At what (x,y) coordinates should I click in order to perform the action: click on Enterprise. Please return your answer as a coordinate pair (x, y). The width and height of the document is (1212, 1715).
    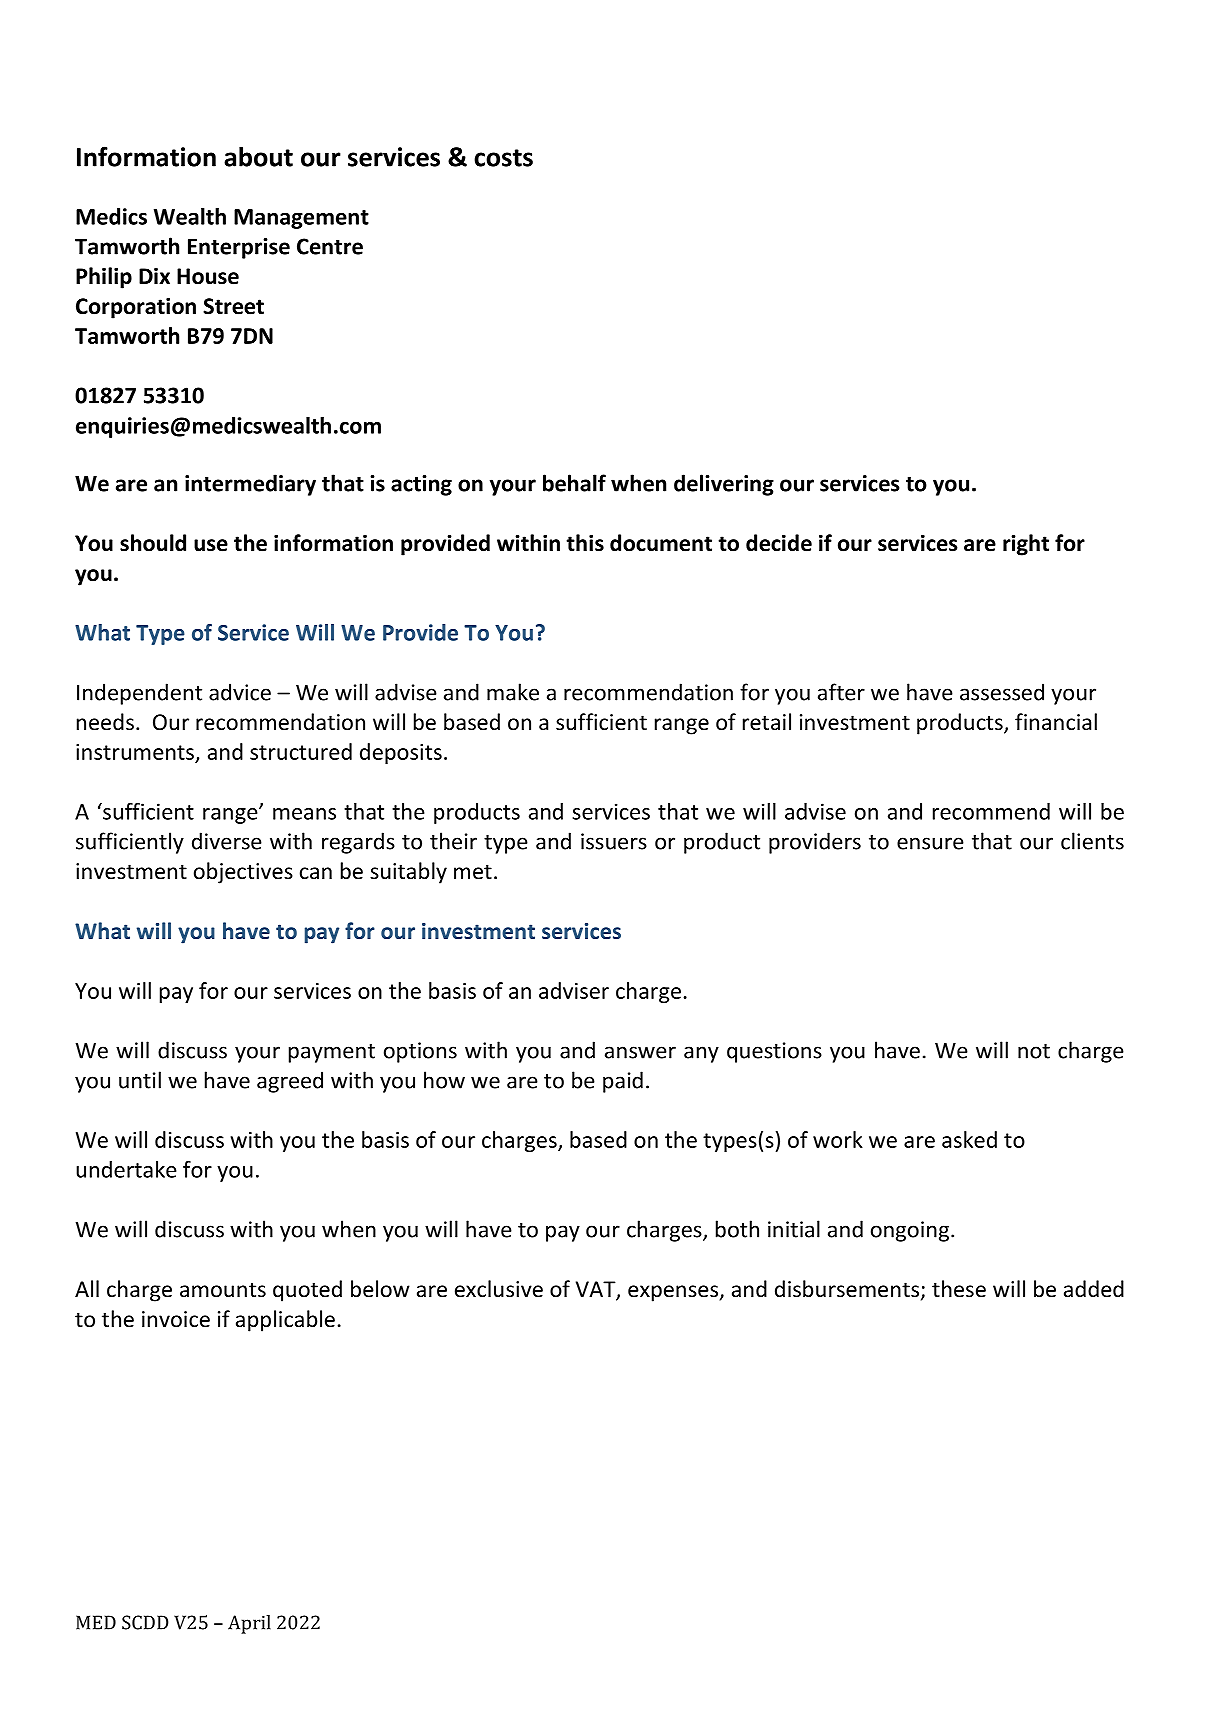
    Looking at the image, I should click on (239, 248).
